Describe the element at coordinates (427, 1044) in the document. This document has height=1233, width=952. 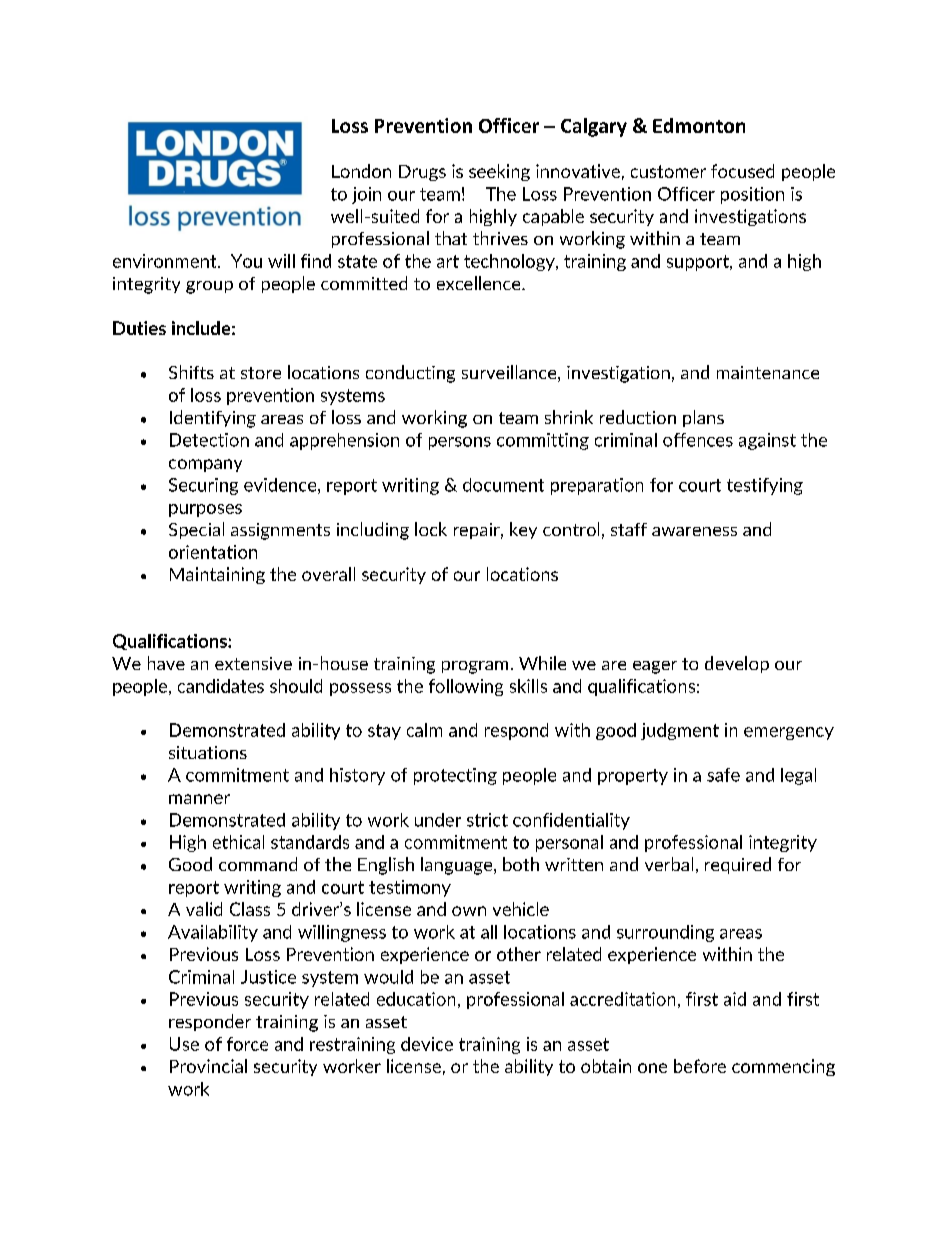
I see `device` at that location.
